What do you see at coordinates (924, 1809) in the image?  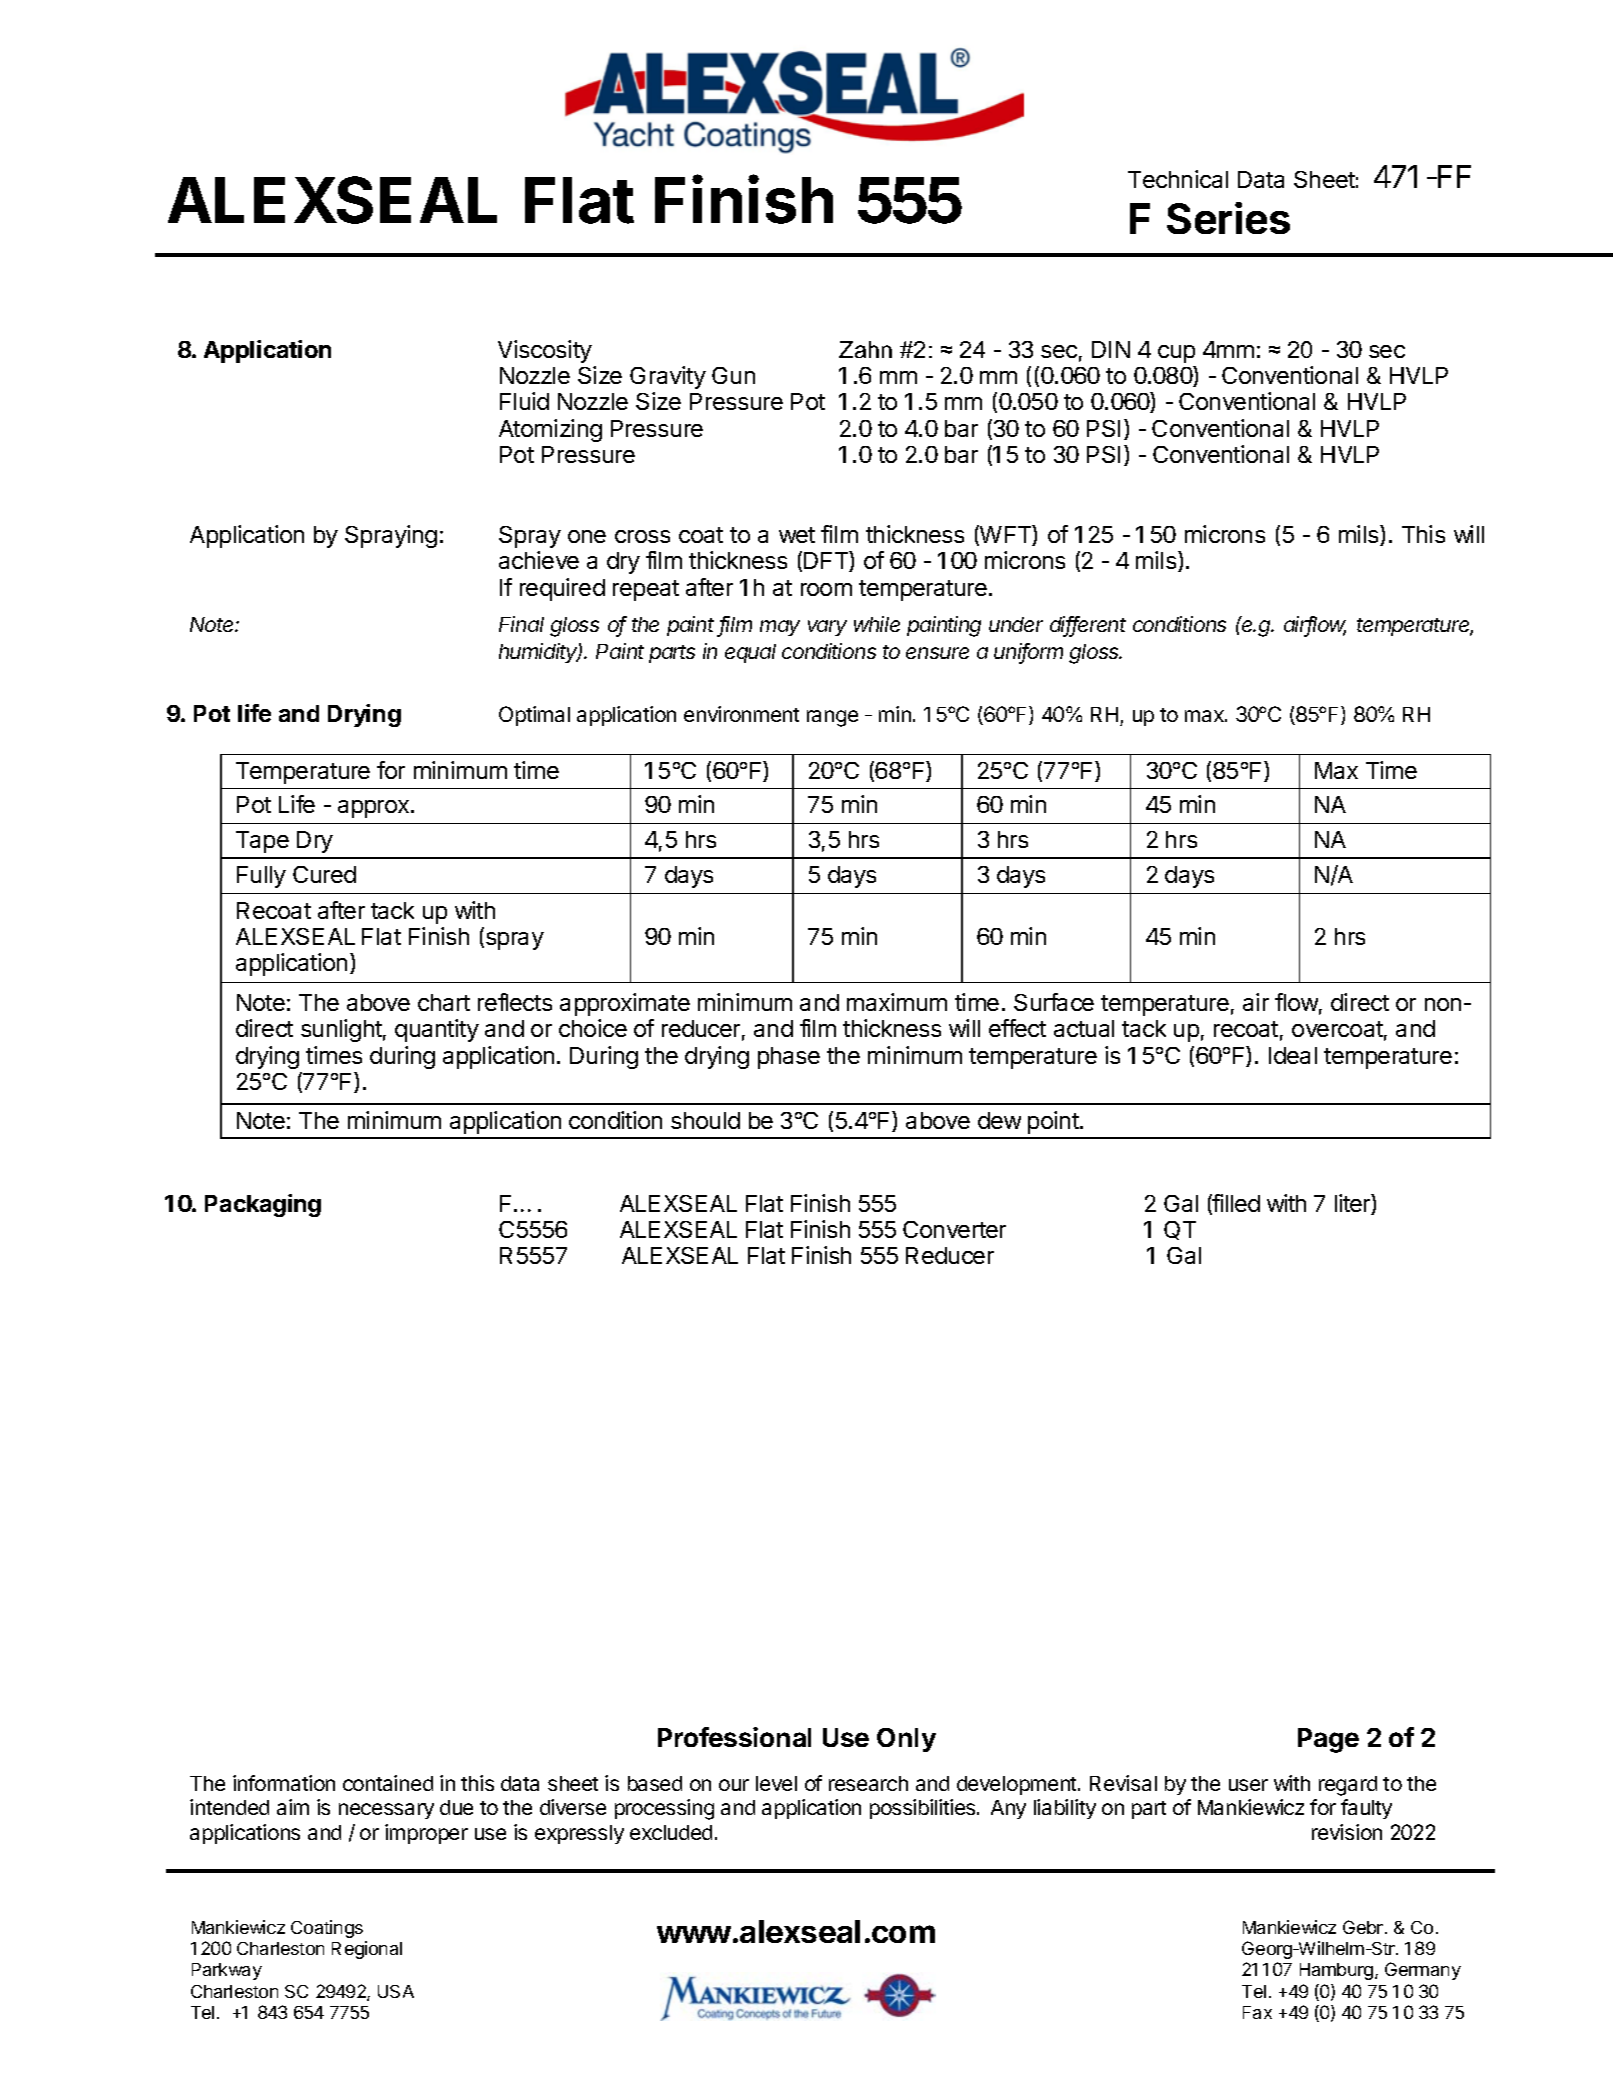 I see `possibilities` at bounding box center [924, 1809].
